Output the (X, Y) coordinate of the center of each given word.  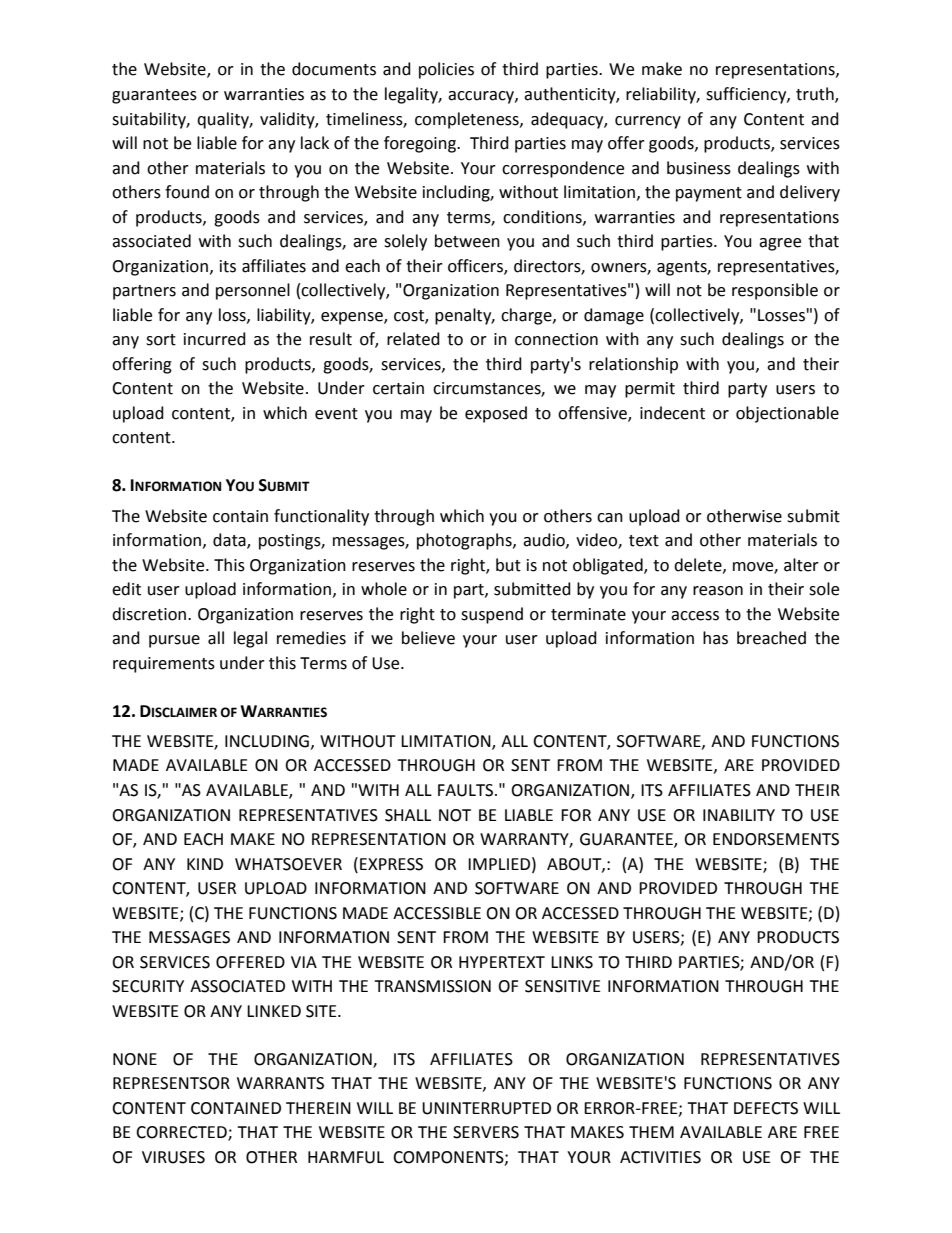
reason (718, 591)
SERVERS (486, 1132)
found (187, 192)
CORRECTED (182, 1133)
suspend (492, 615)
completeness (468, 120)
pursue (174, 641)
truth (816, 95)
